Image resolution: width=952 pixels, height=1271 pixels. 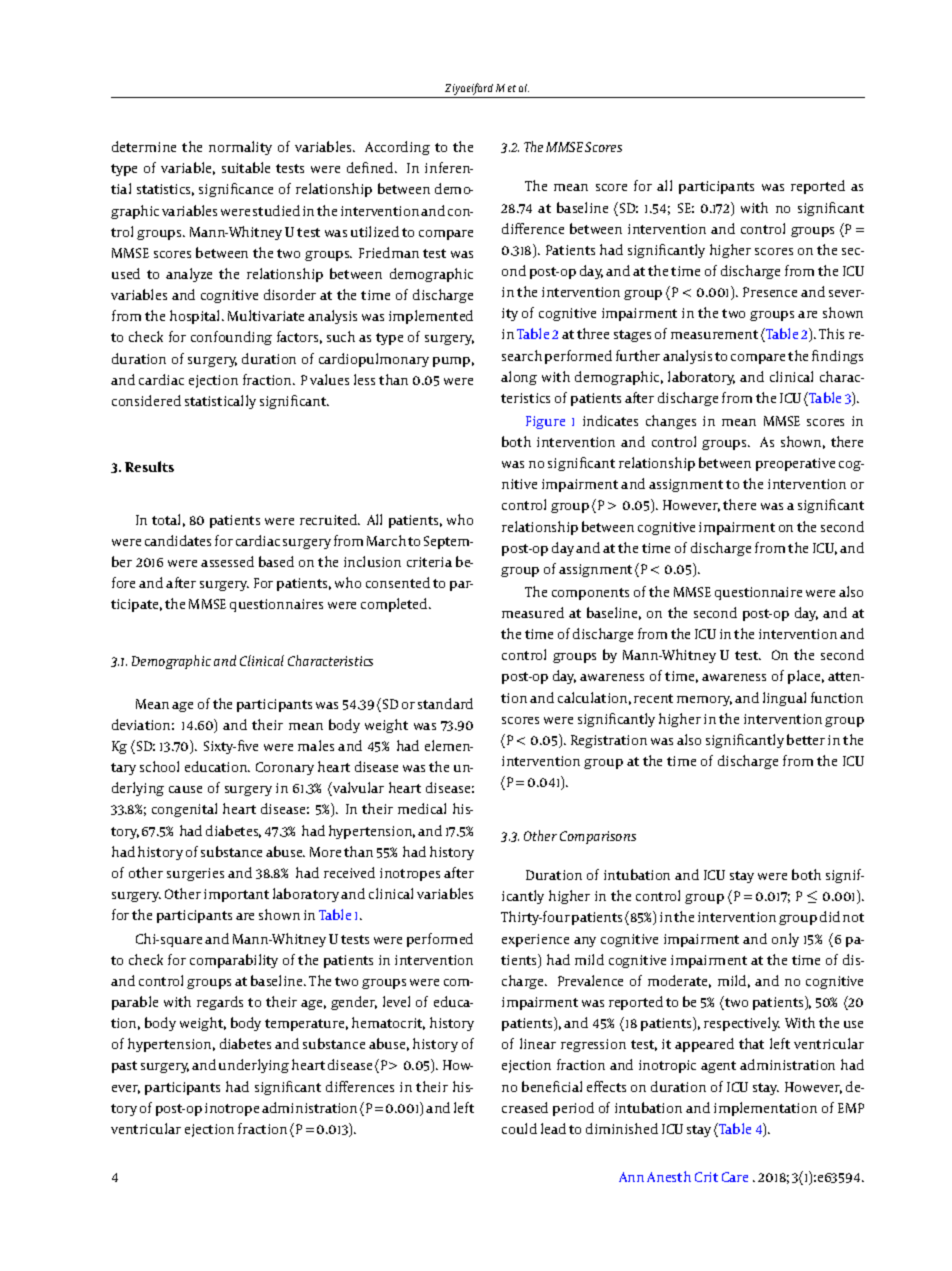 I want to click on standard, so click(x=445, y=703).
